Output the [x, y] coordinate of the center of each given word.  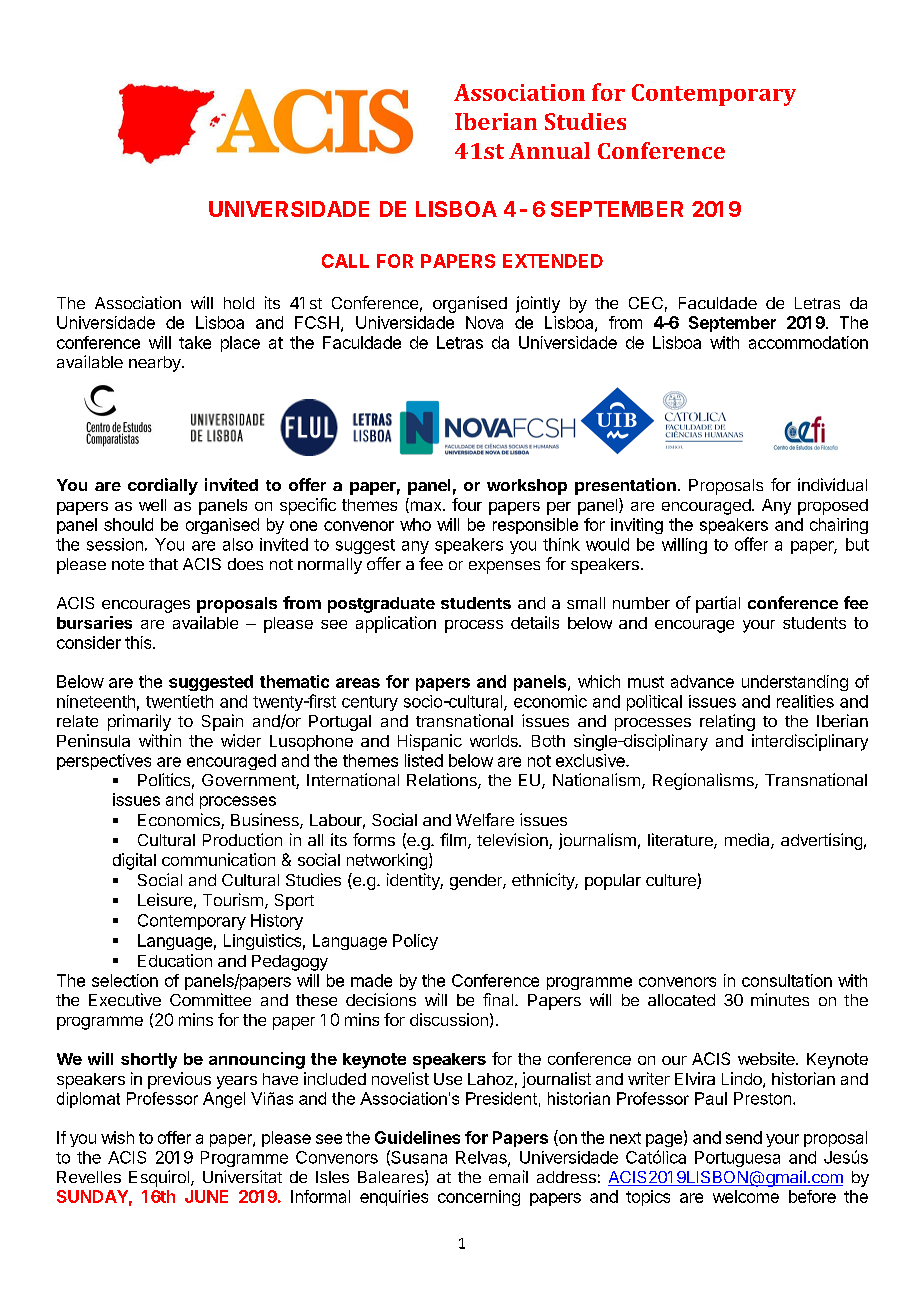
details [535, 622]
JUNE [206, 1196]
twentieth [179, 701]
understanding [795, 683]
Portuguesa [737, 1159]
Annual [549, 150]
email [508, 1176]
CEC [646, 303]
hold [239, 303]
